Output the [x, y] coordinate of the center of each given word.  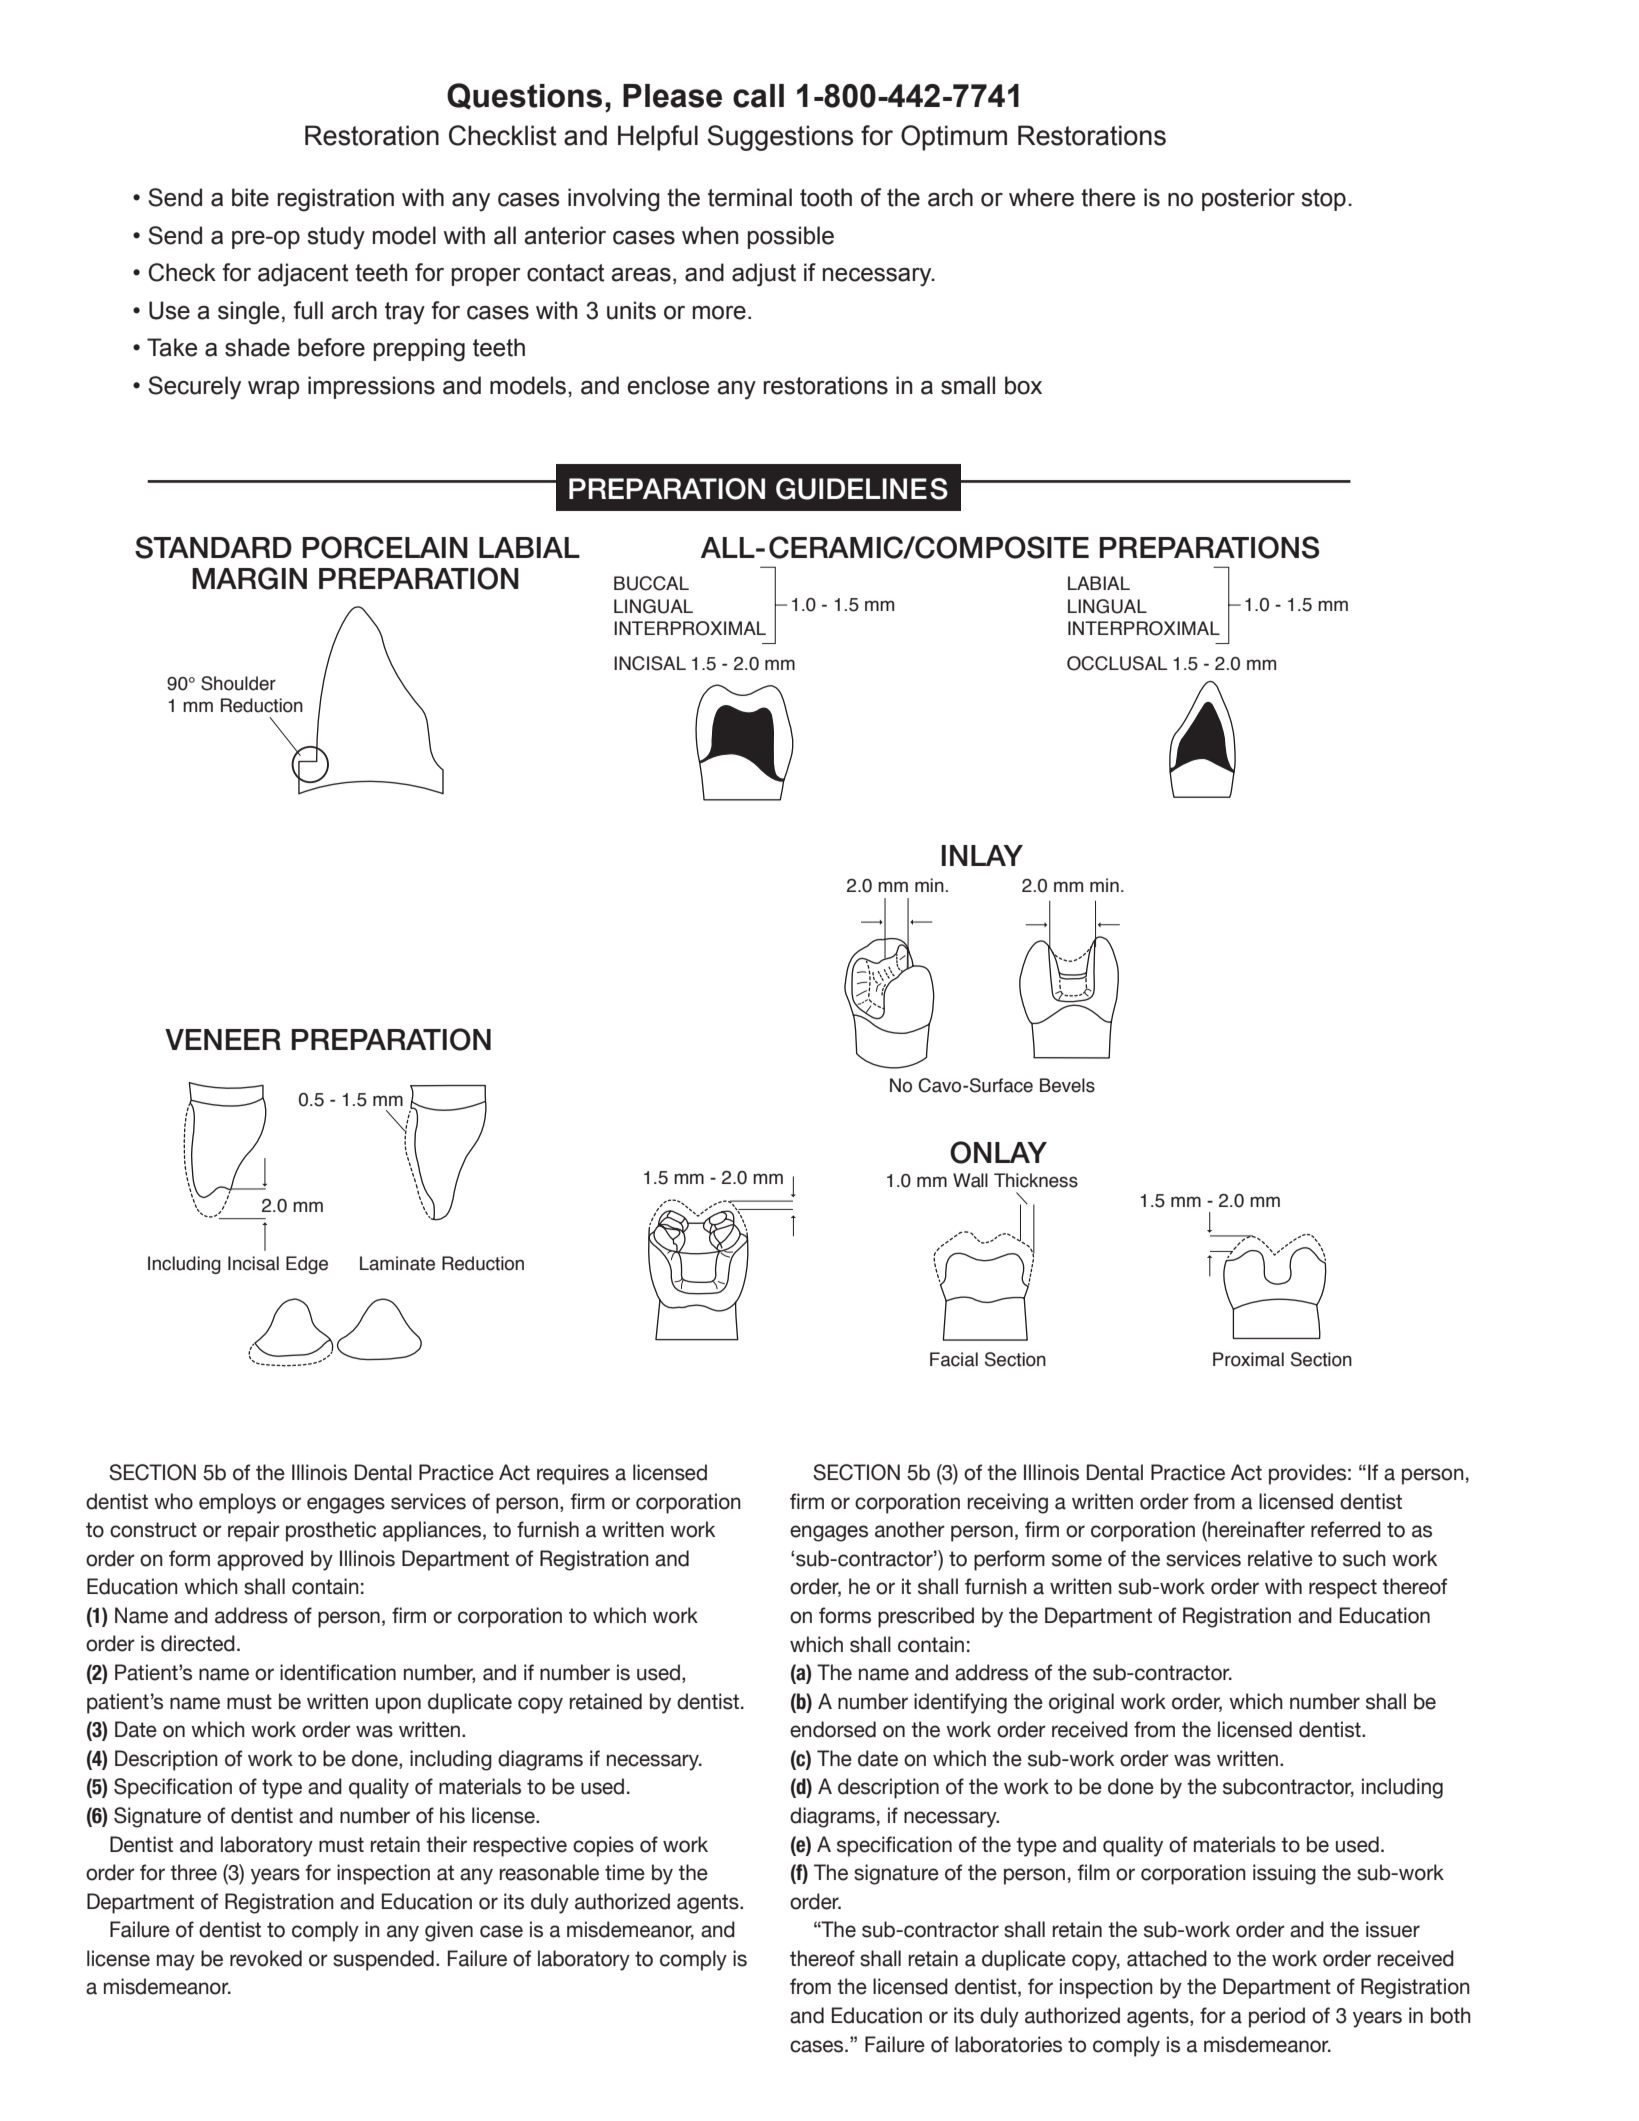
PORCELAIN [385, 547]
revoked [266, 1958]
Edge [307, 1265]
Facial [954, 1359]
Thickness [1036, 1180]
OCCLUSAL [1117, 663]
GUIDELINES [862, 489]
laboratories [1008, 2044]
